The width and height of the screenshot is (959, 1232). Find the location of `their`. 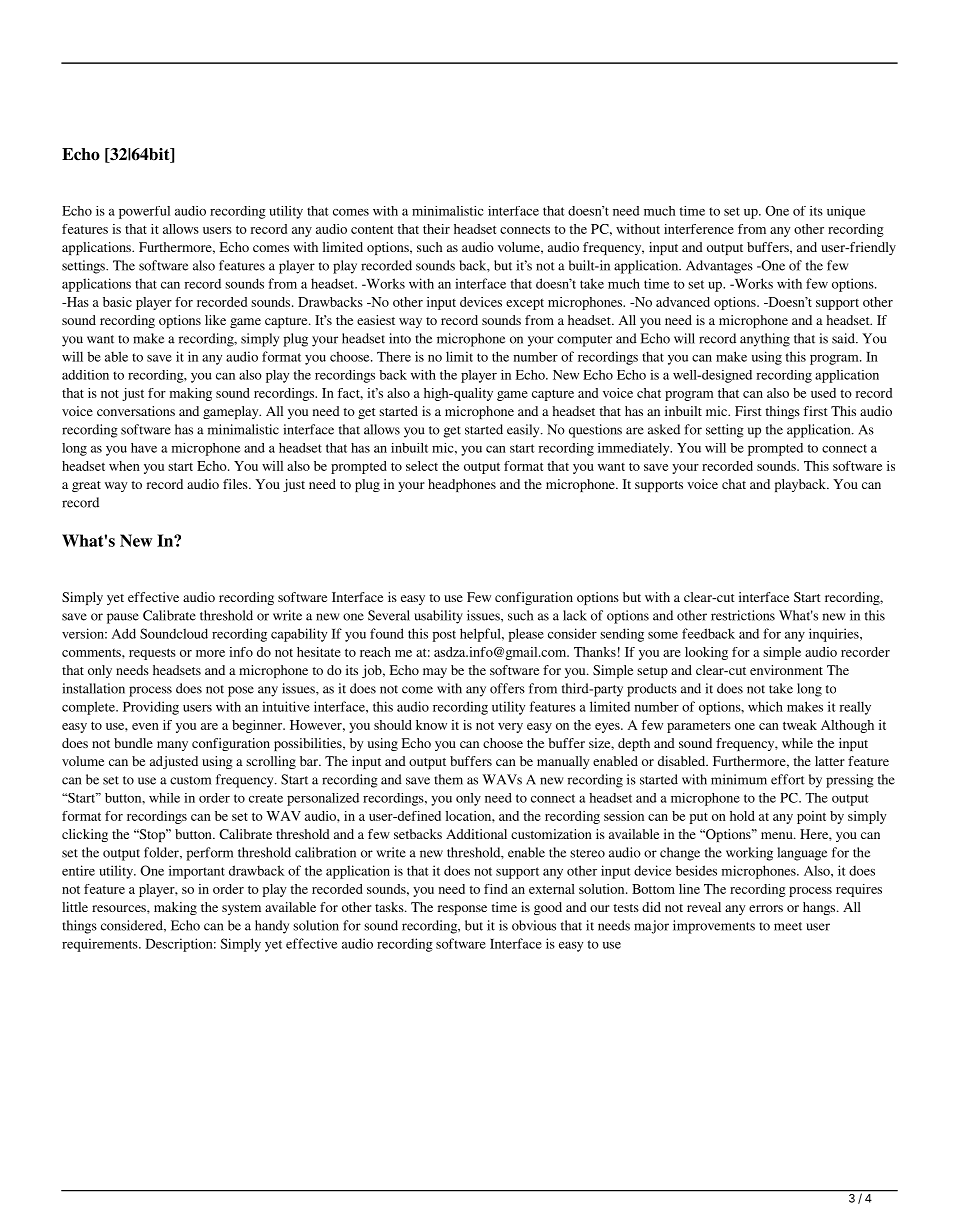

their is located at coordinates (436, 229).
